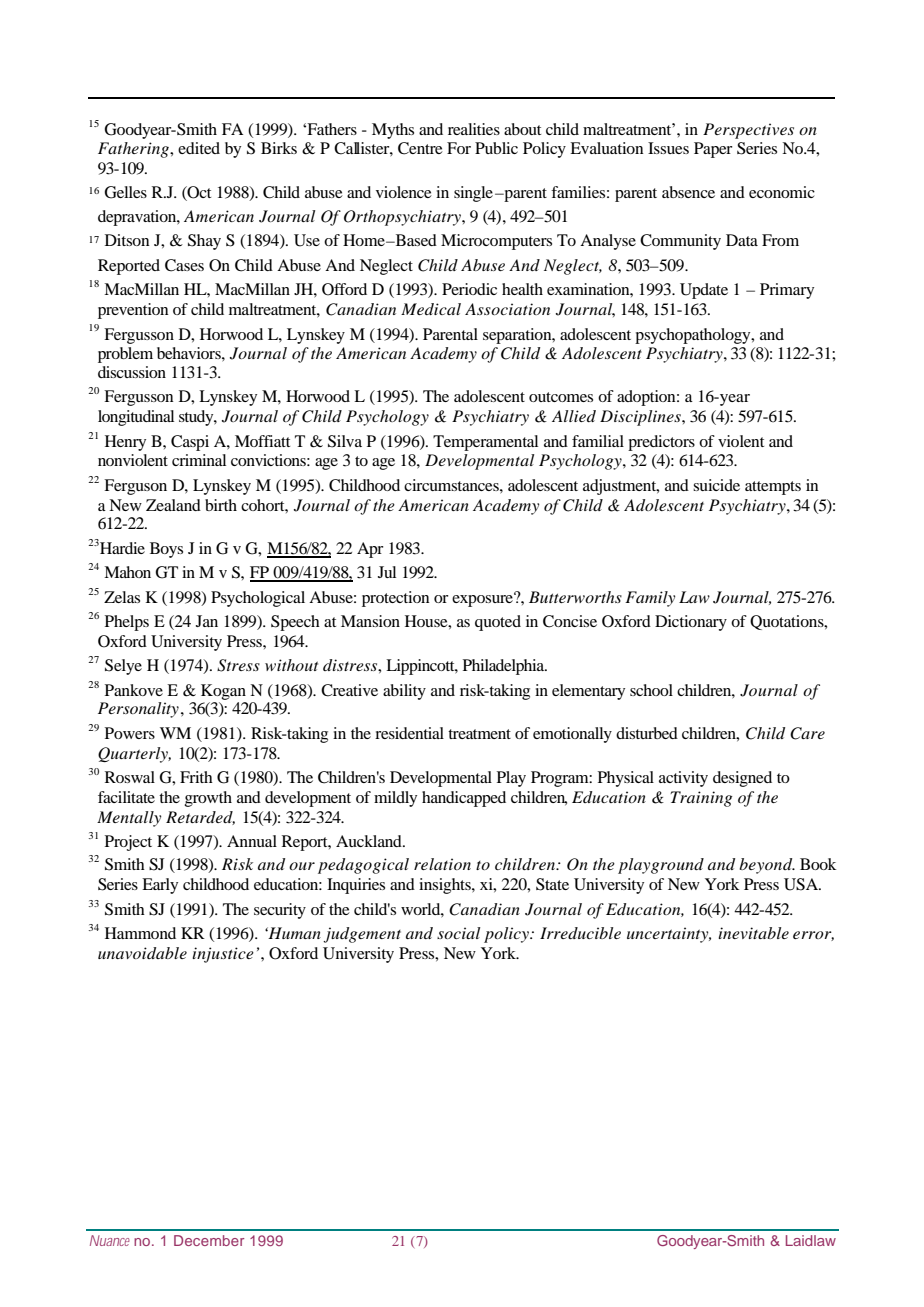 This screenshot has width=924, height=1307. I want to click on December, so click(209, 1240).
